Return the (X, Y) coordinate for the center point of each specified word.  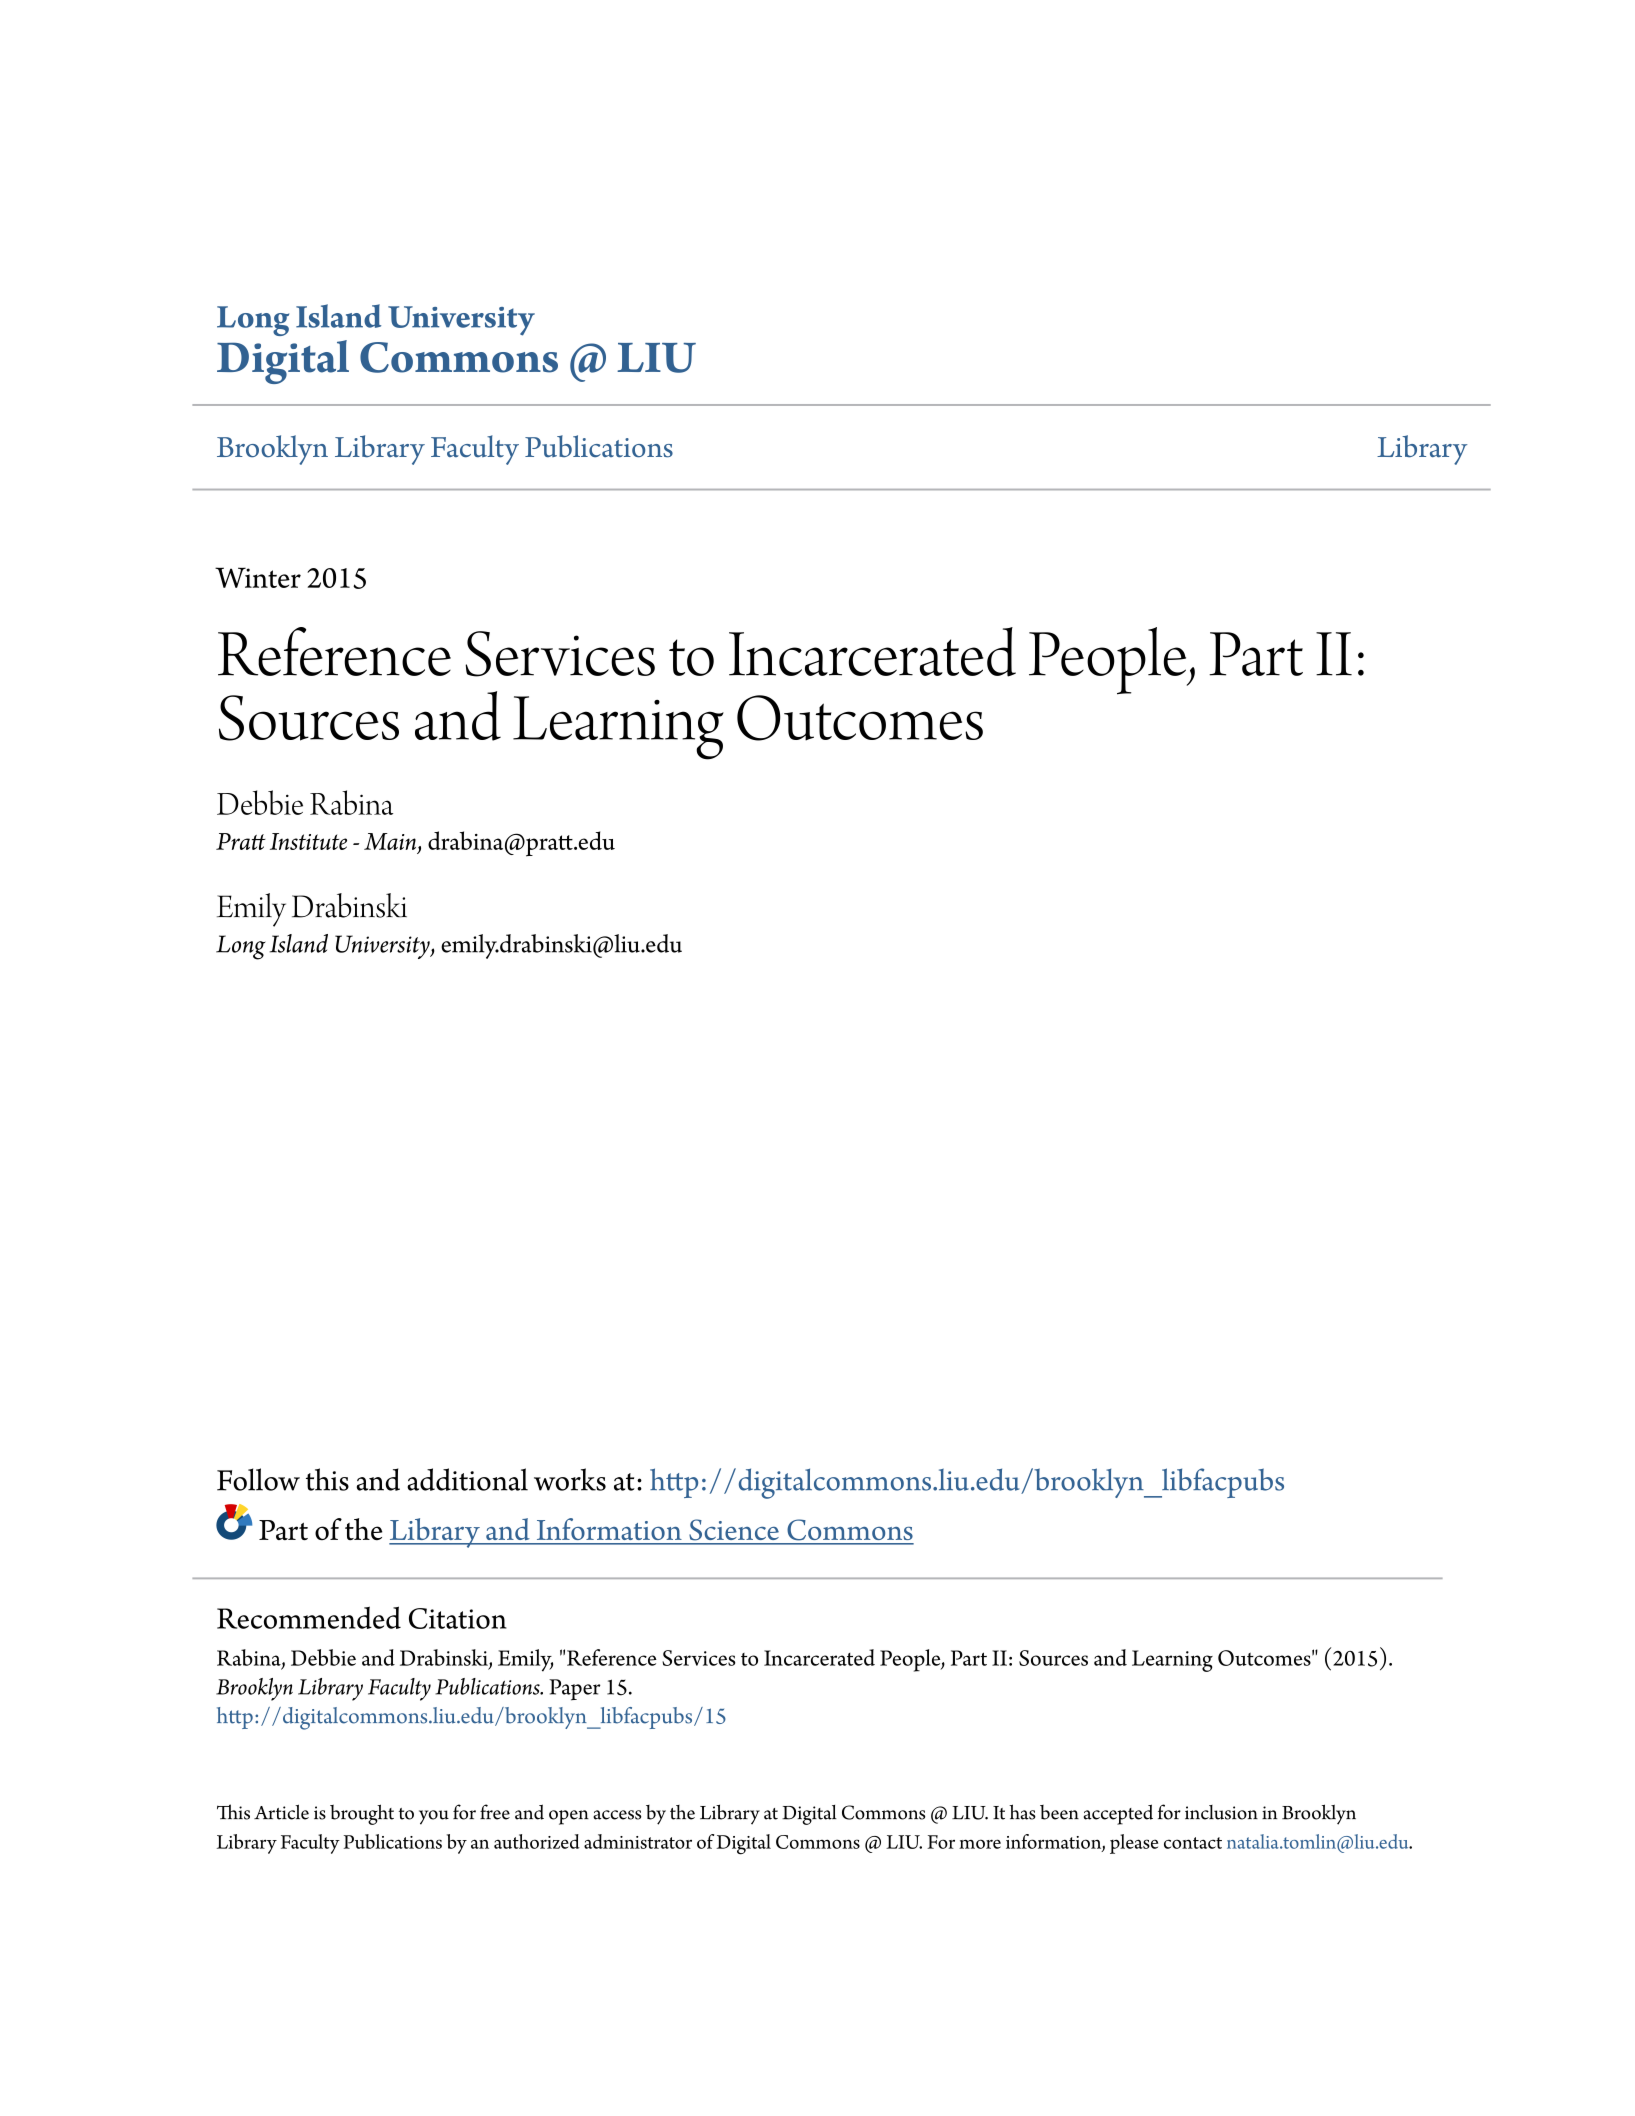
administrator (638, 1841)
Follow (258, 1479)
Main (391, 842)
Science (734, 1530)
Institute (308, 841)
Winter (258, 577)
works (570, 1479)
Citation (458, 1618)
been (1059, 1812)
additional (467, 1479)
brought (362, 1814)
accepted (1118, 1814)
